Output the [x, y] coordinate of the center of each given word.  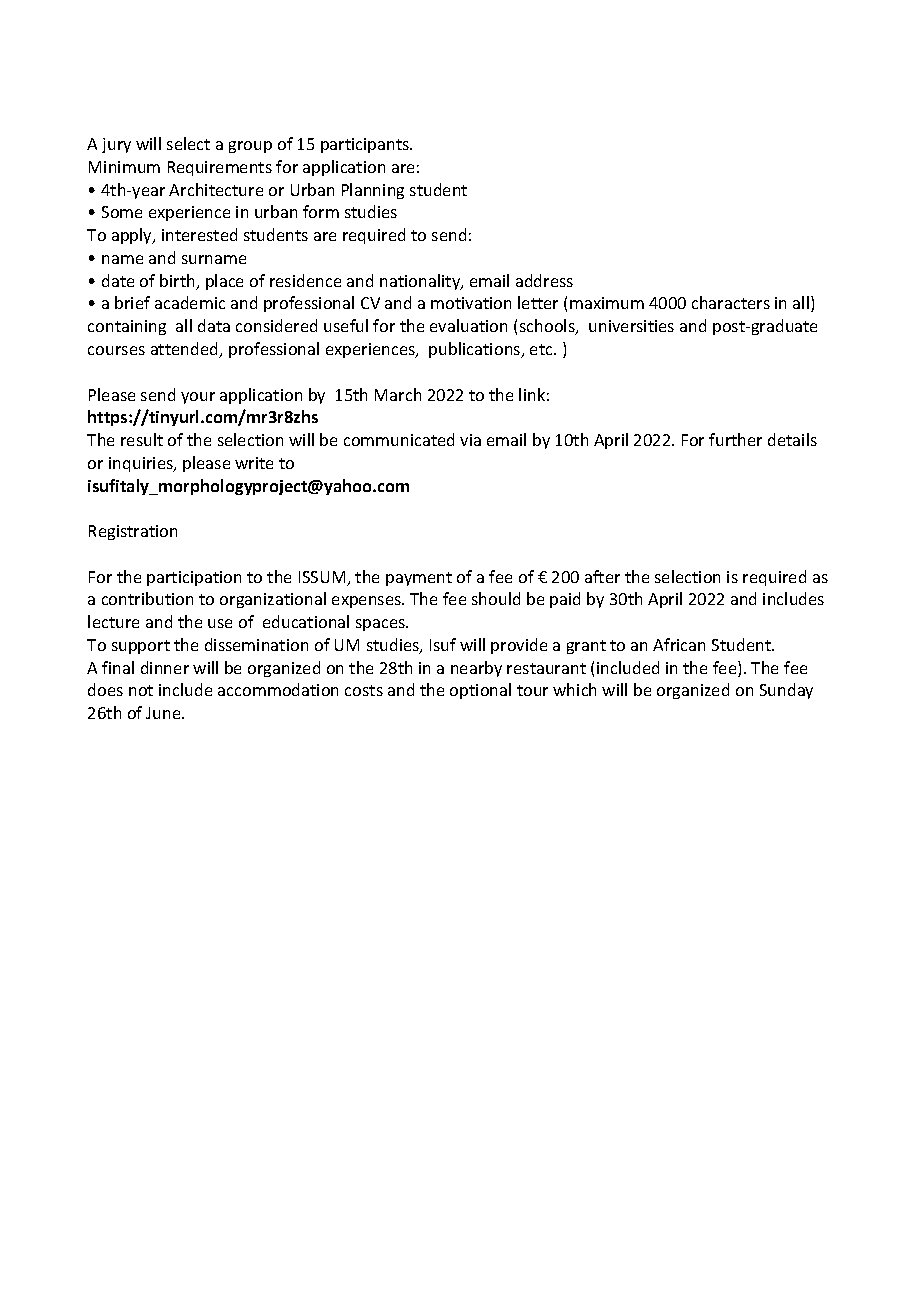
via [470, 440]
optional [480, 691]
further [735, 439]
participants [366, 145]
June [164, 713]
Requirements [220, 168]
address [544, 280]
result [142, 439]
